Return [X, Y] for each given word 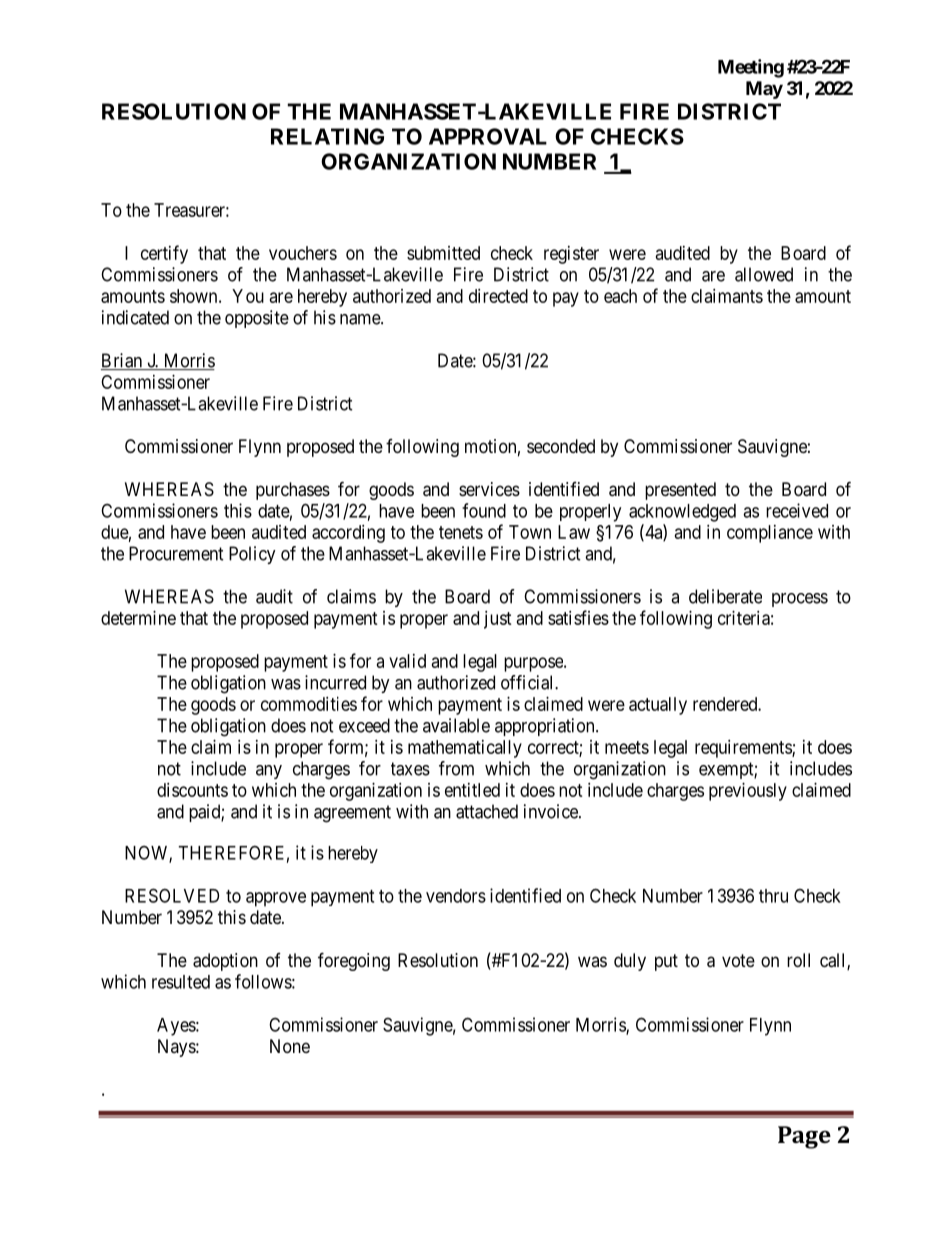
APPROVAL [488, 136]
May [764, 90]
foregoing [354, 961]
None [290, 1046]
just [498, 620]
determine [138, 618]
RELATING [327, 136]
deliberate [725, 596]
